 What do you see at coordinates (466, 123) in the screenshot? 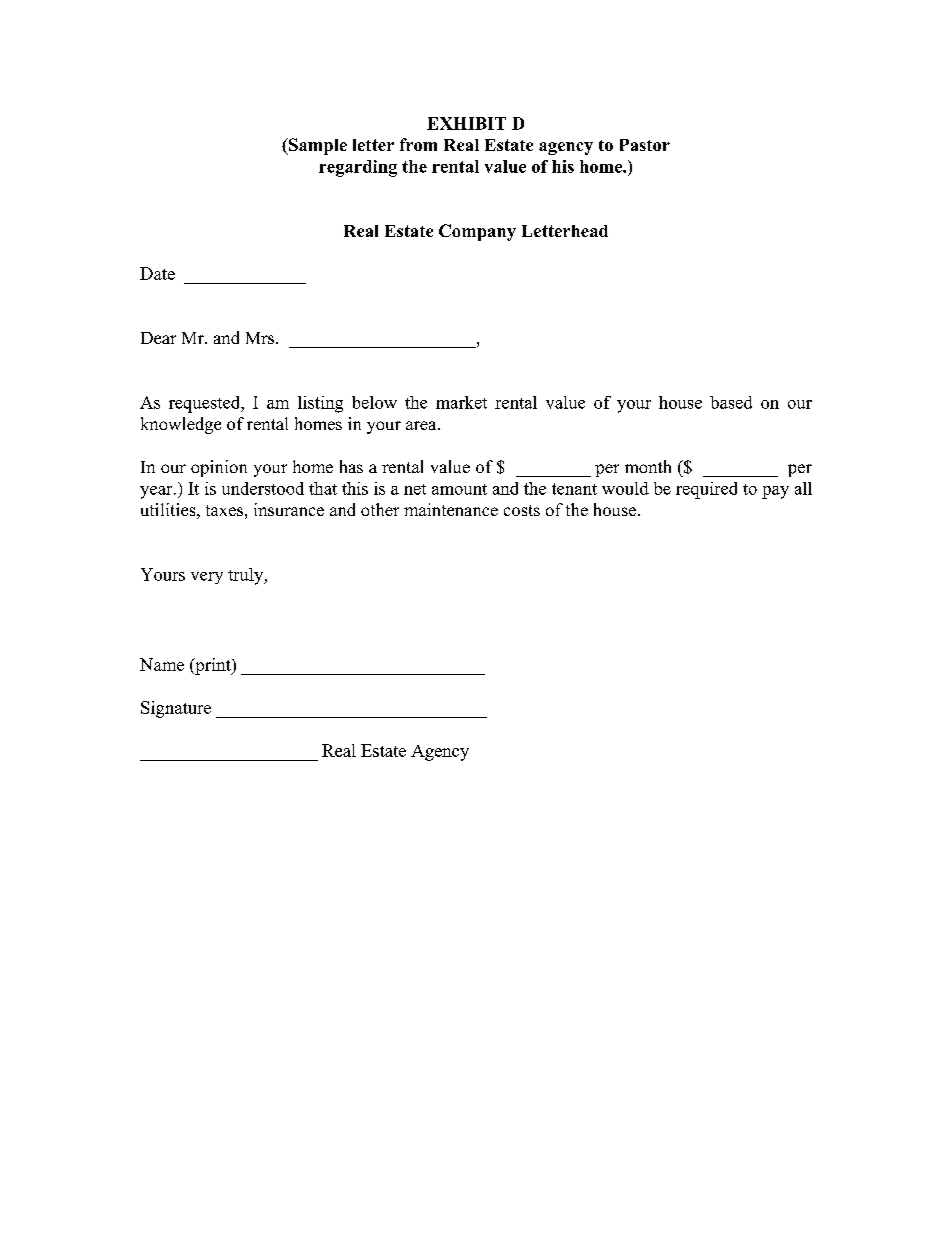
I see `EXHIBIT` at bounding box center [466, 123].
